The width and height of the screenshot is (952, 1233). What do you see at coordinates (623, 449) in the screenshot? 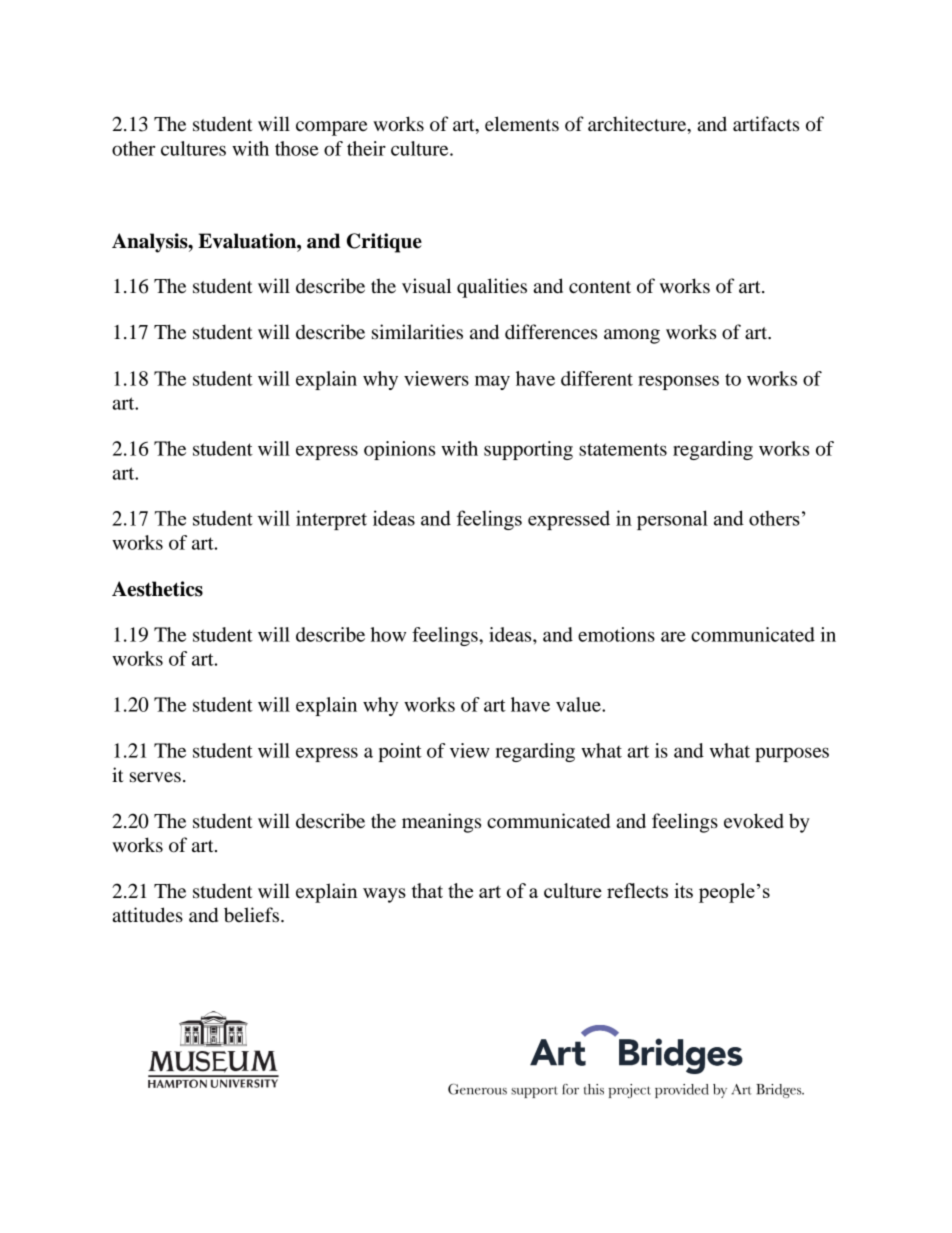
I see `statements` at bounding box center [623, 449].
